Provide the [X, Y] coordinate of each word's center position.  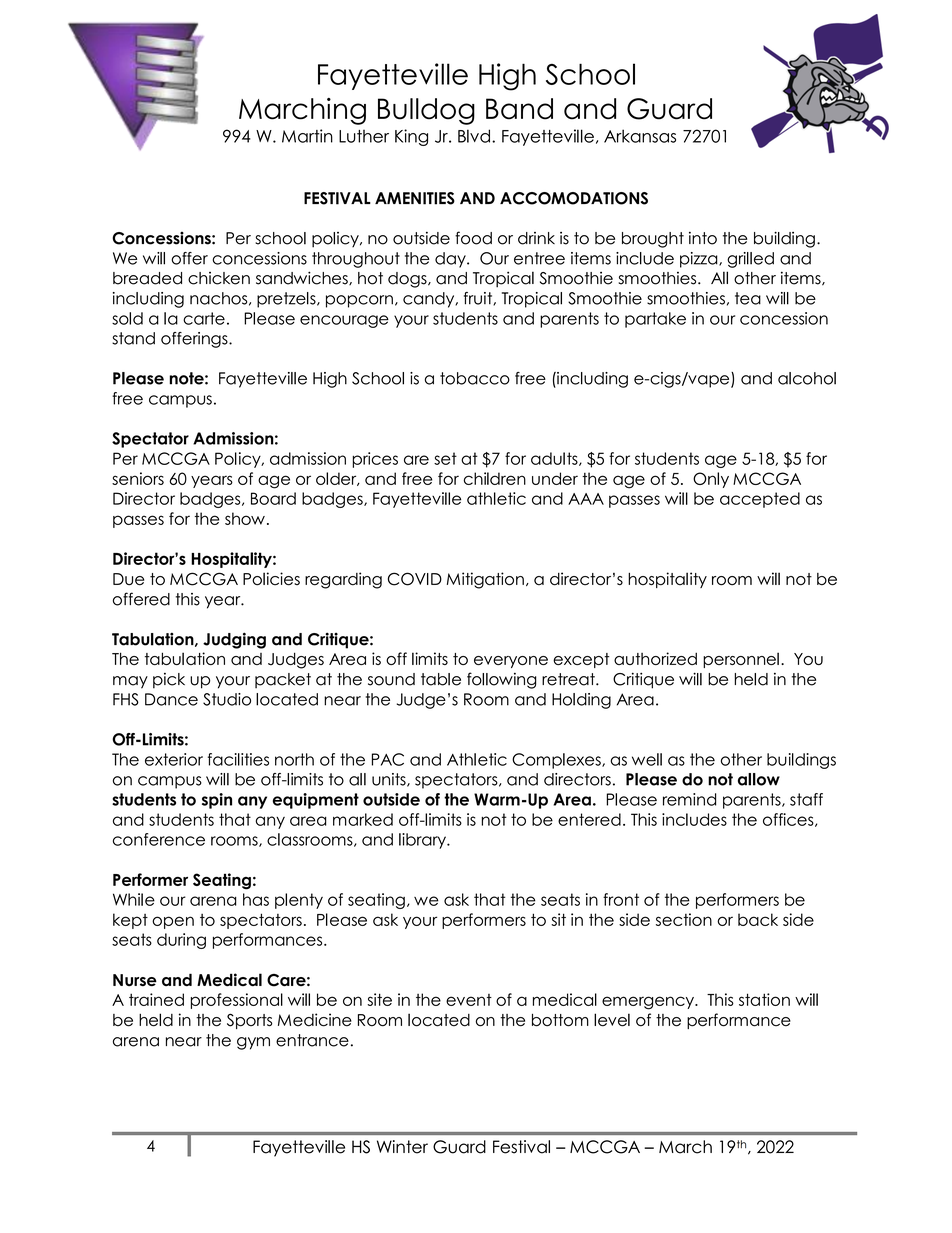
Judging [234, 640]
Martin [307, 136]
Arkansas [640, 136]
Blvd [474, 136]
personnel [741, 660]
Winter [402, 1147]
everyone [511, 662]
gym [253, 1043]
